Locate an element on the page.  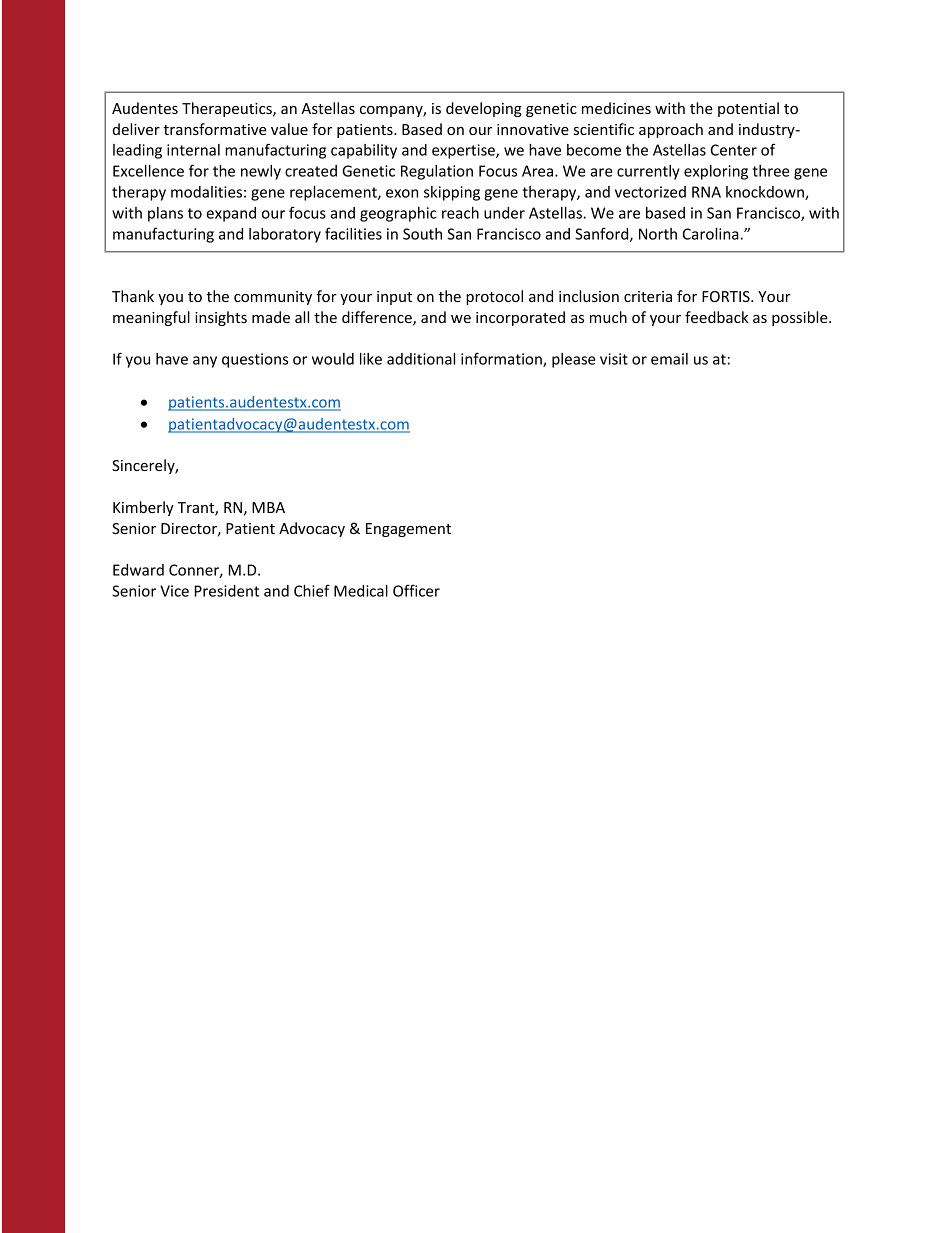
President is located at coordinates (227, 591).
